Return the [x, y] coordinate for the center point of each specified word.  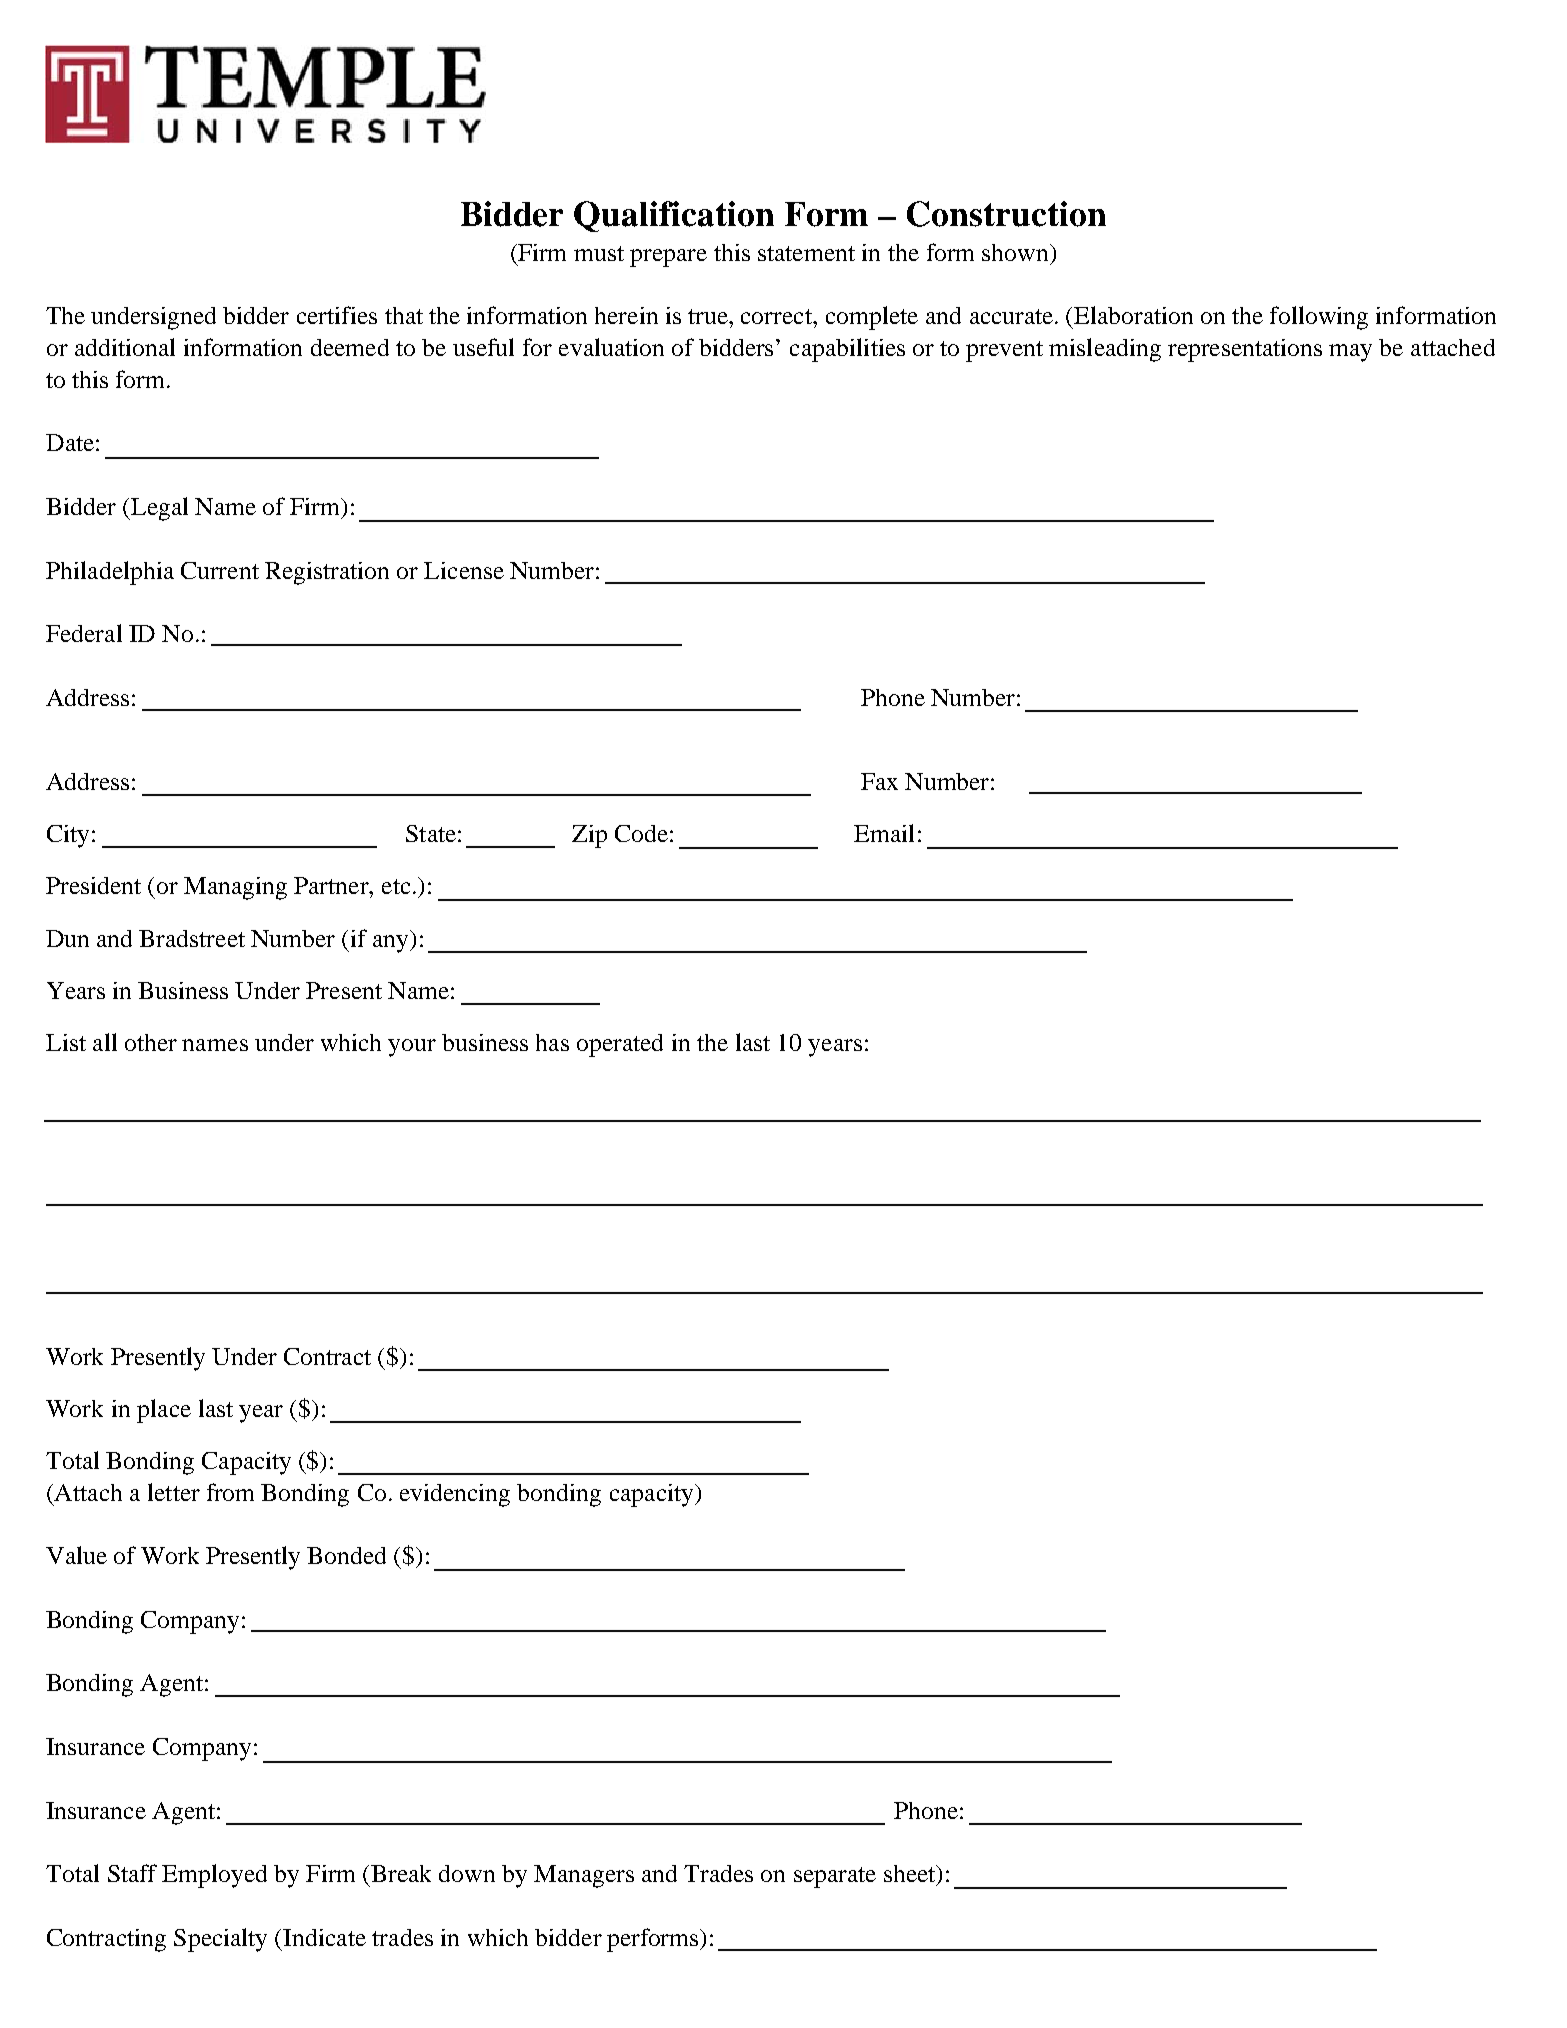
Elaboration [1133, 315]
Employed [214, 1876]
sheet [911, 1875]
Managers [584, 1876]
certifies [337, 315]
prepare [668, 258]
